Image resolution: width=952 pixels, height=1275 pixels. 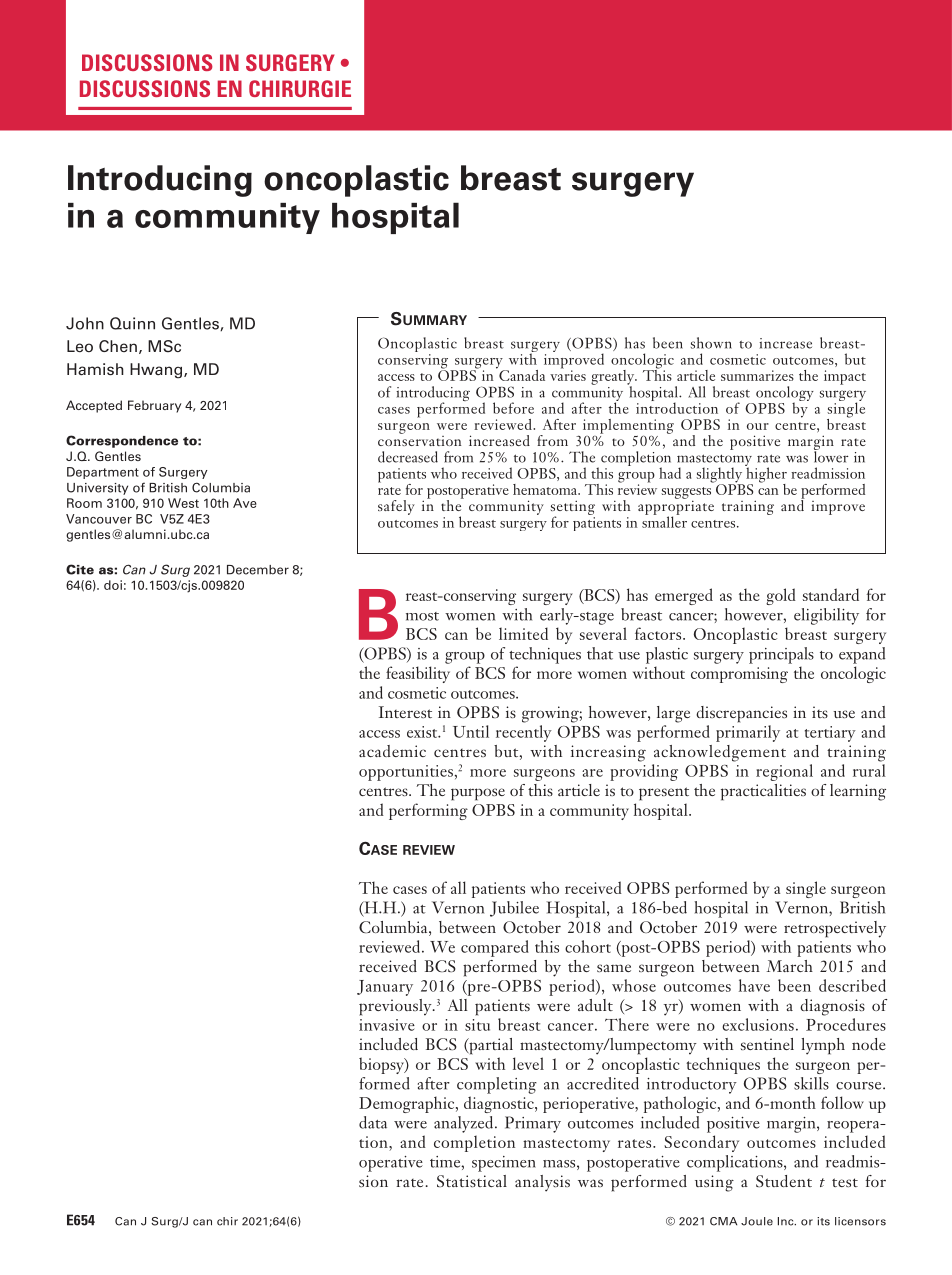 I want to click on limited, so click(x=523, y=633).
